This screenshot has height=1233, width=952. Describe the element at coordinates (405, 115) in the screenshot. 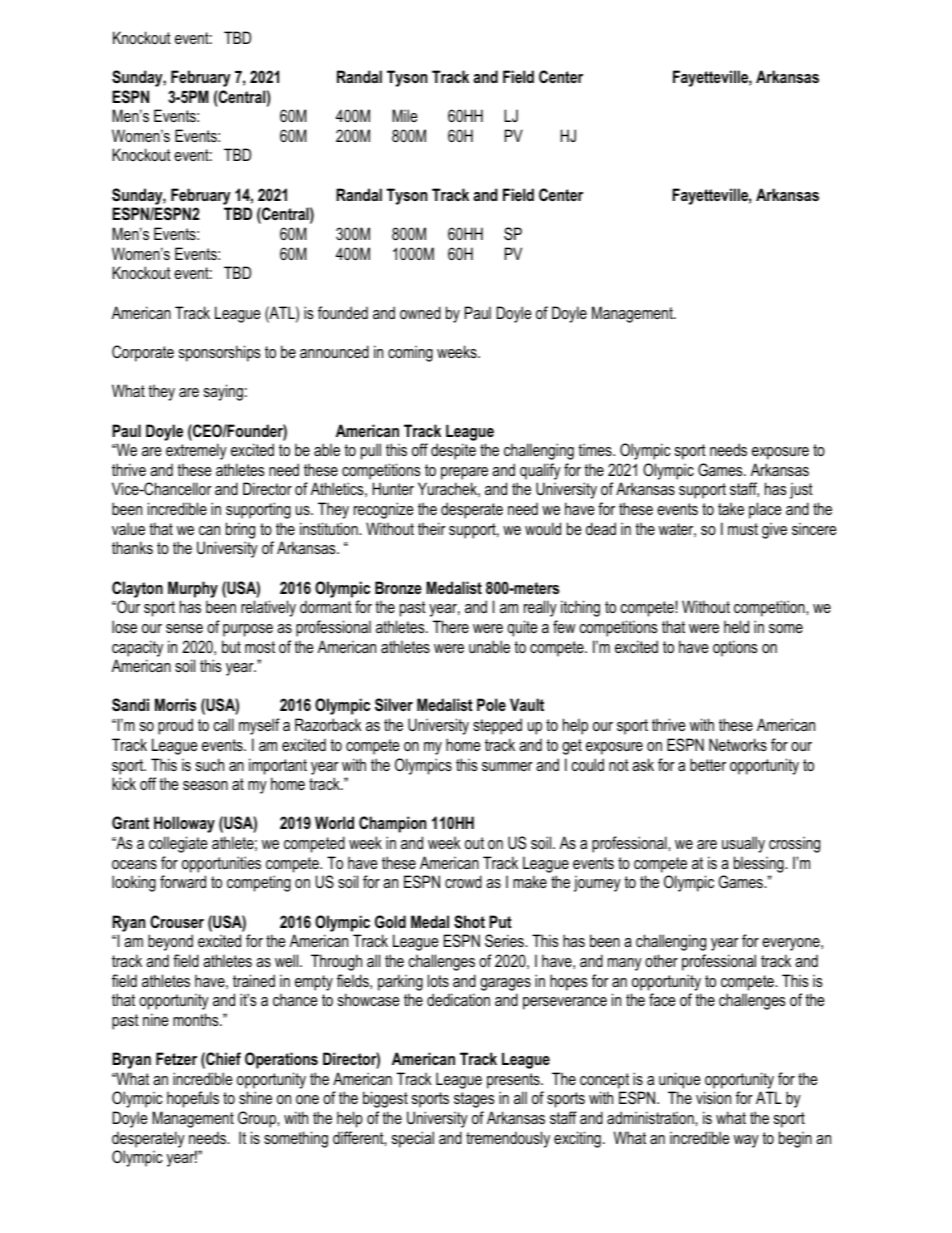

I see `Mile` at that location.
